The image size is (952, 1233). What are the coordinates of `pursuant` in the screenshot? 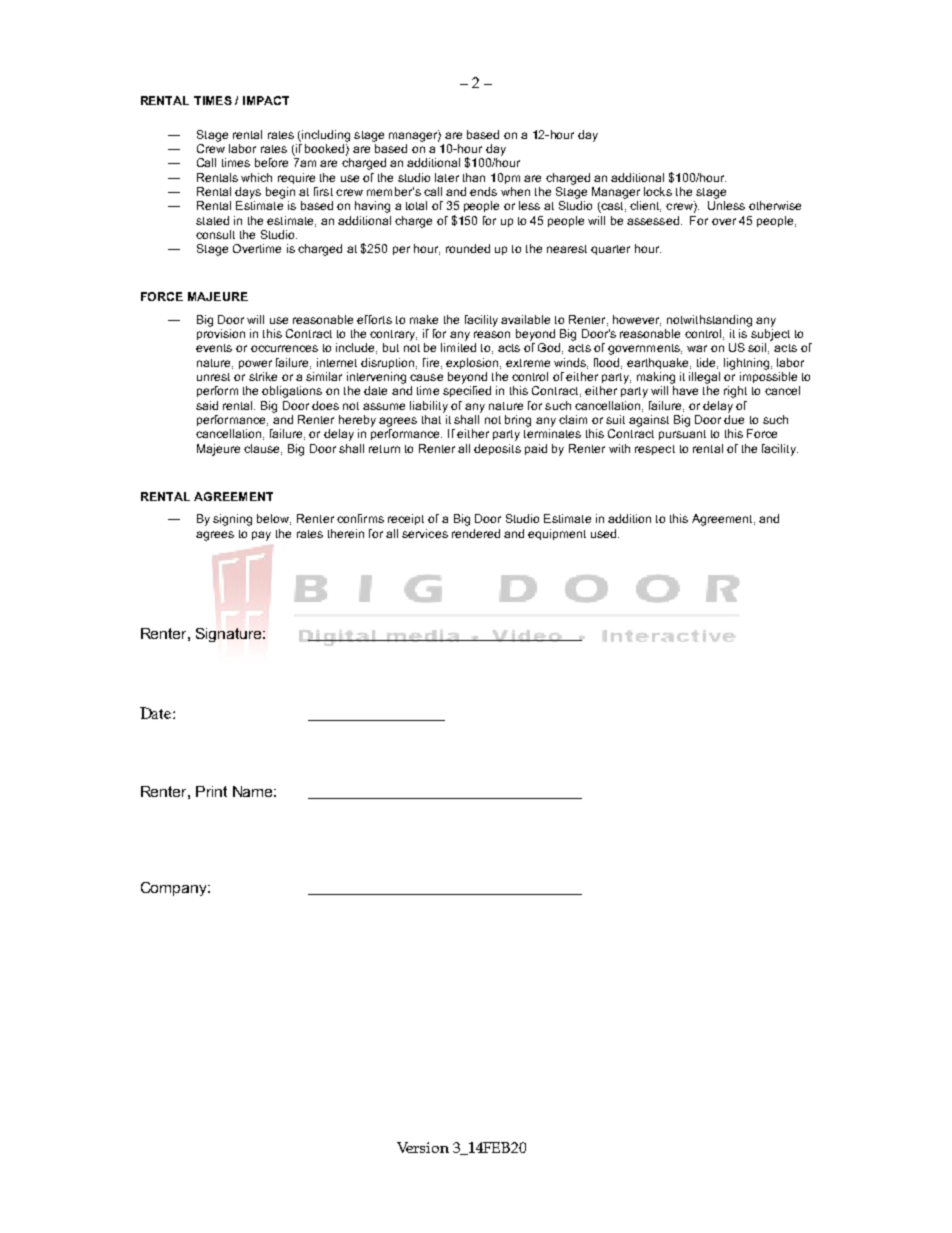 It's located at (682, 435).
